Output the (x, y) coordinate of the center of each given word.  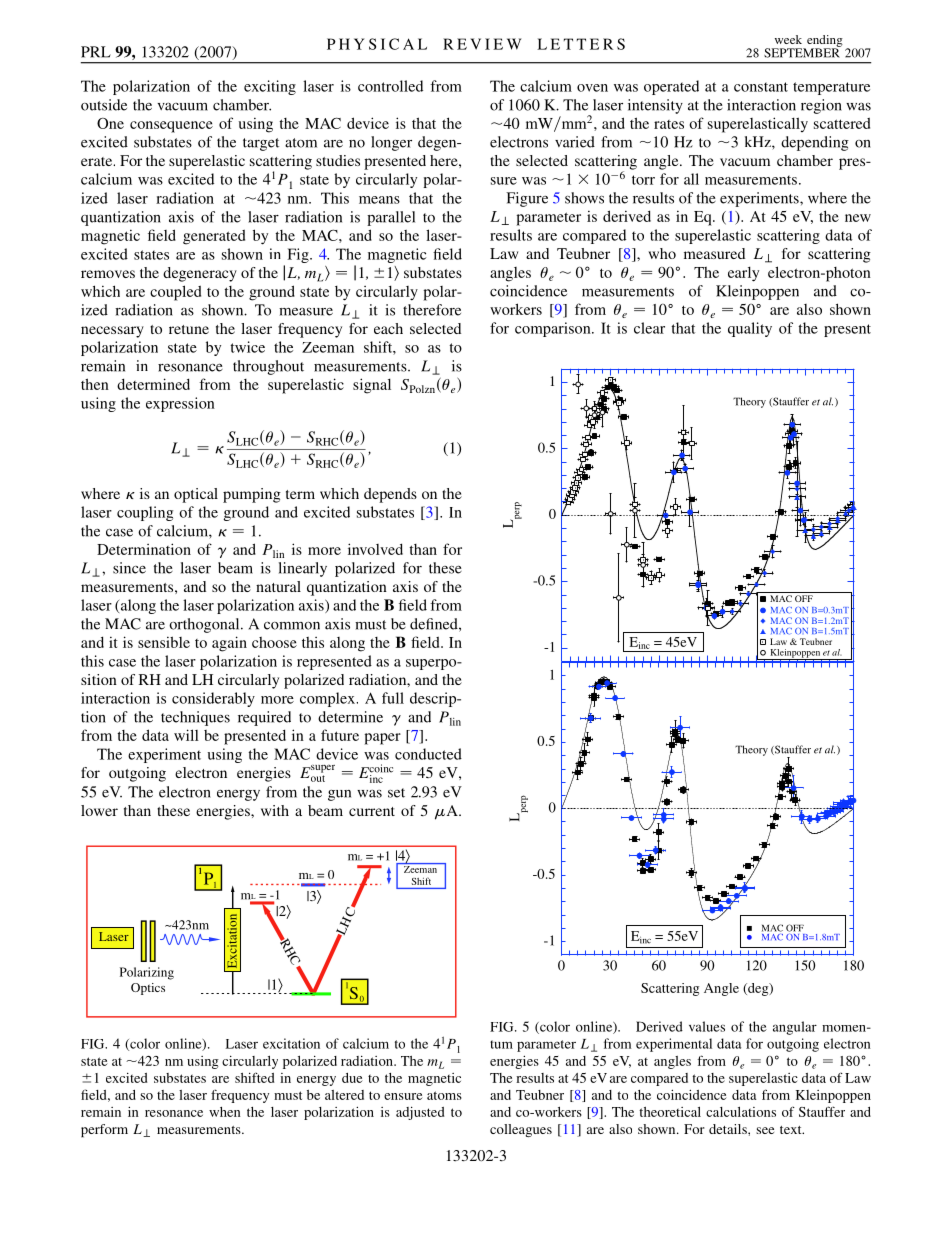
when (225, 1112)
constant (761, 87)
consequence (171, 127)
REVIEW (482, 44)
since (129, 568)
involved (375, 549)
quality (750, 329)
